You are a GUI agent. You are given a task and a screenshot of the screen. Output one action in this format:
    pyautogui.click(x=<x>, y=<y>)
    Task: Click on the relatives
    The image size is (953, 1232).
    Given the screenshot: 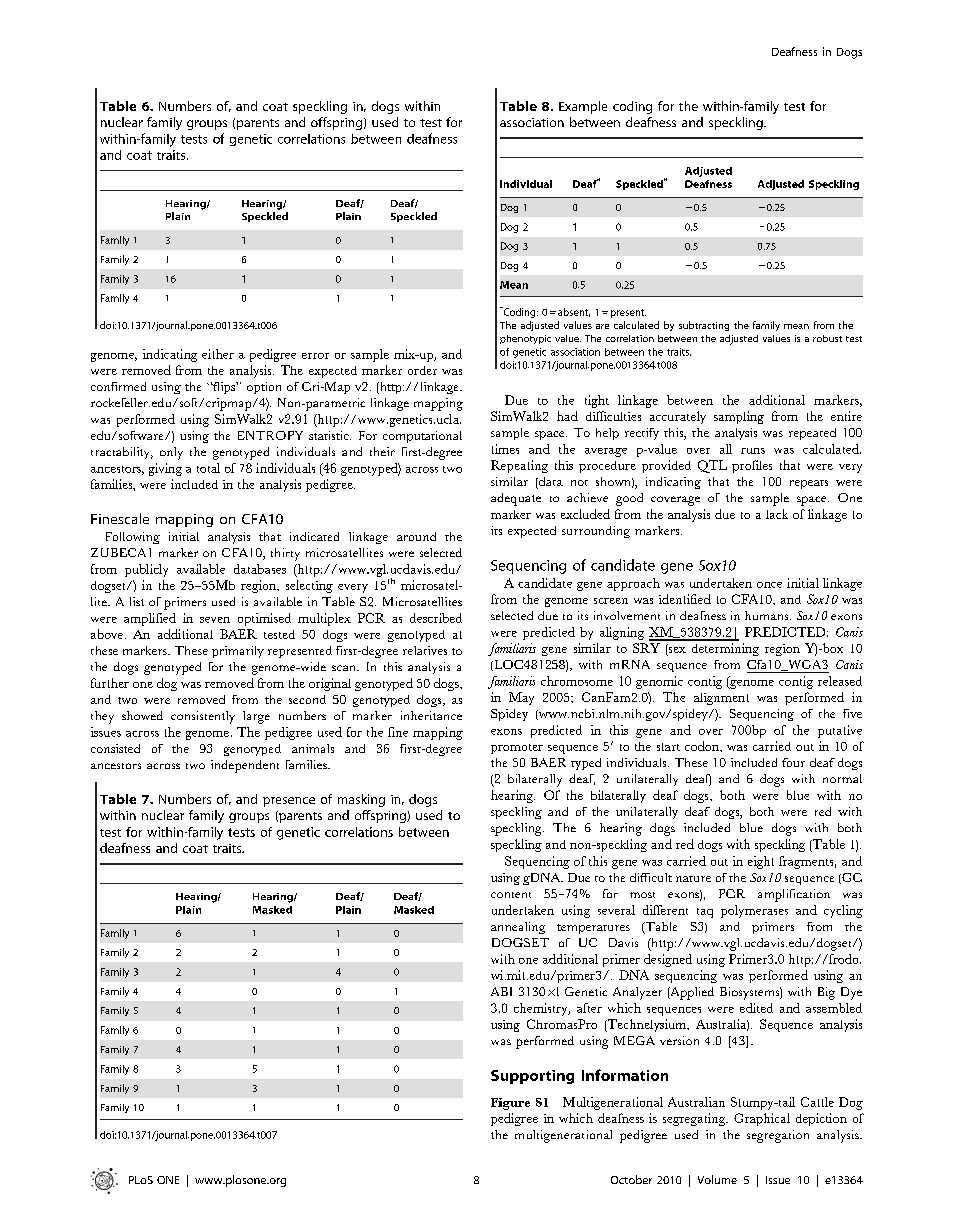 What is the action you would take?
    pyautogui.click(x=425, y=650)
